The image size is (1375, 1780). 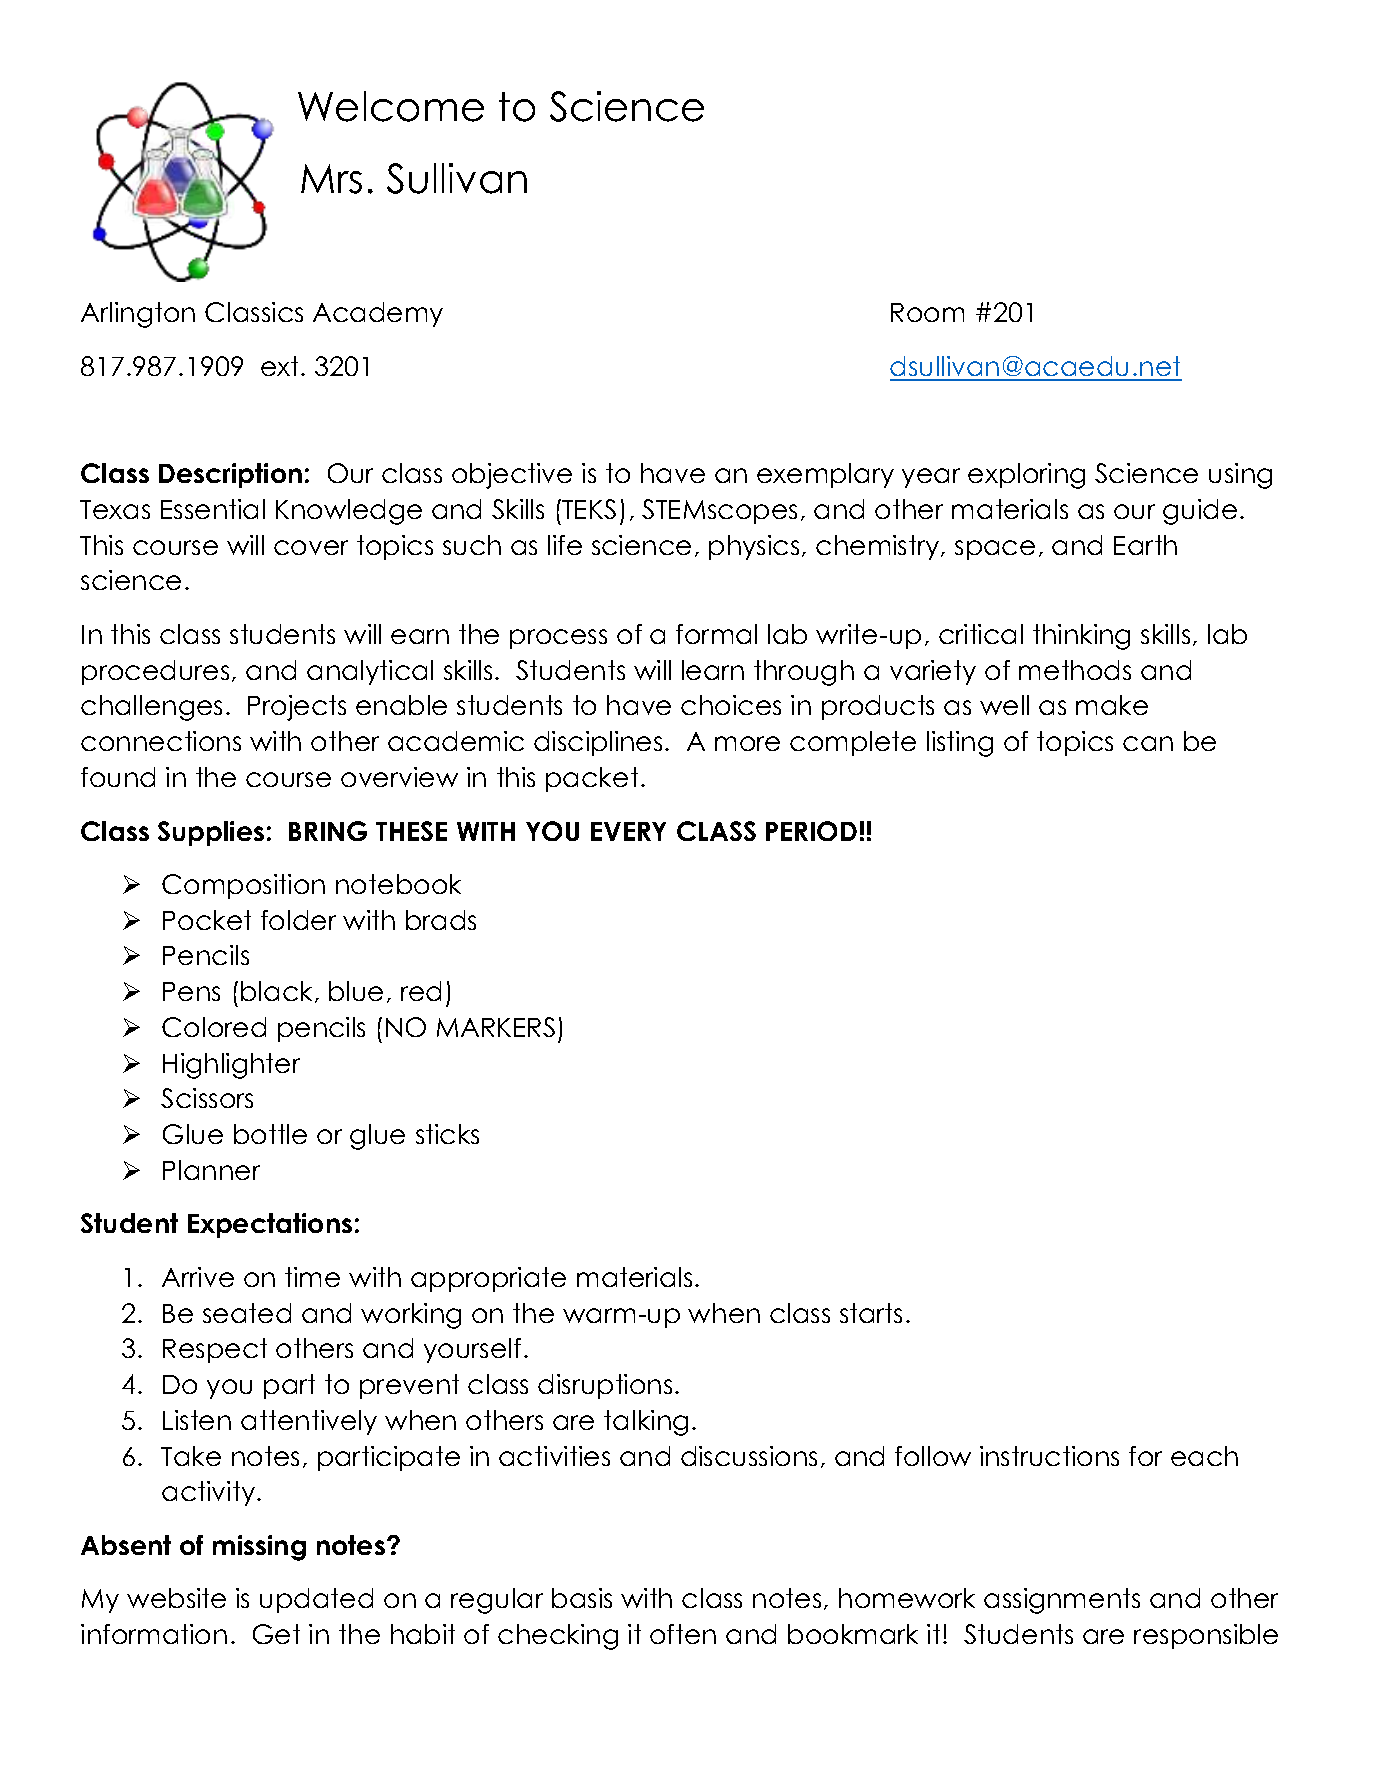 What do you see at coordinates (754, 547) in the screenshot?
I see `physics` at bounding box center [754, 547].
